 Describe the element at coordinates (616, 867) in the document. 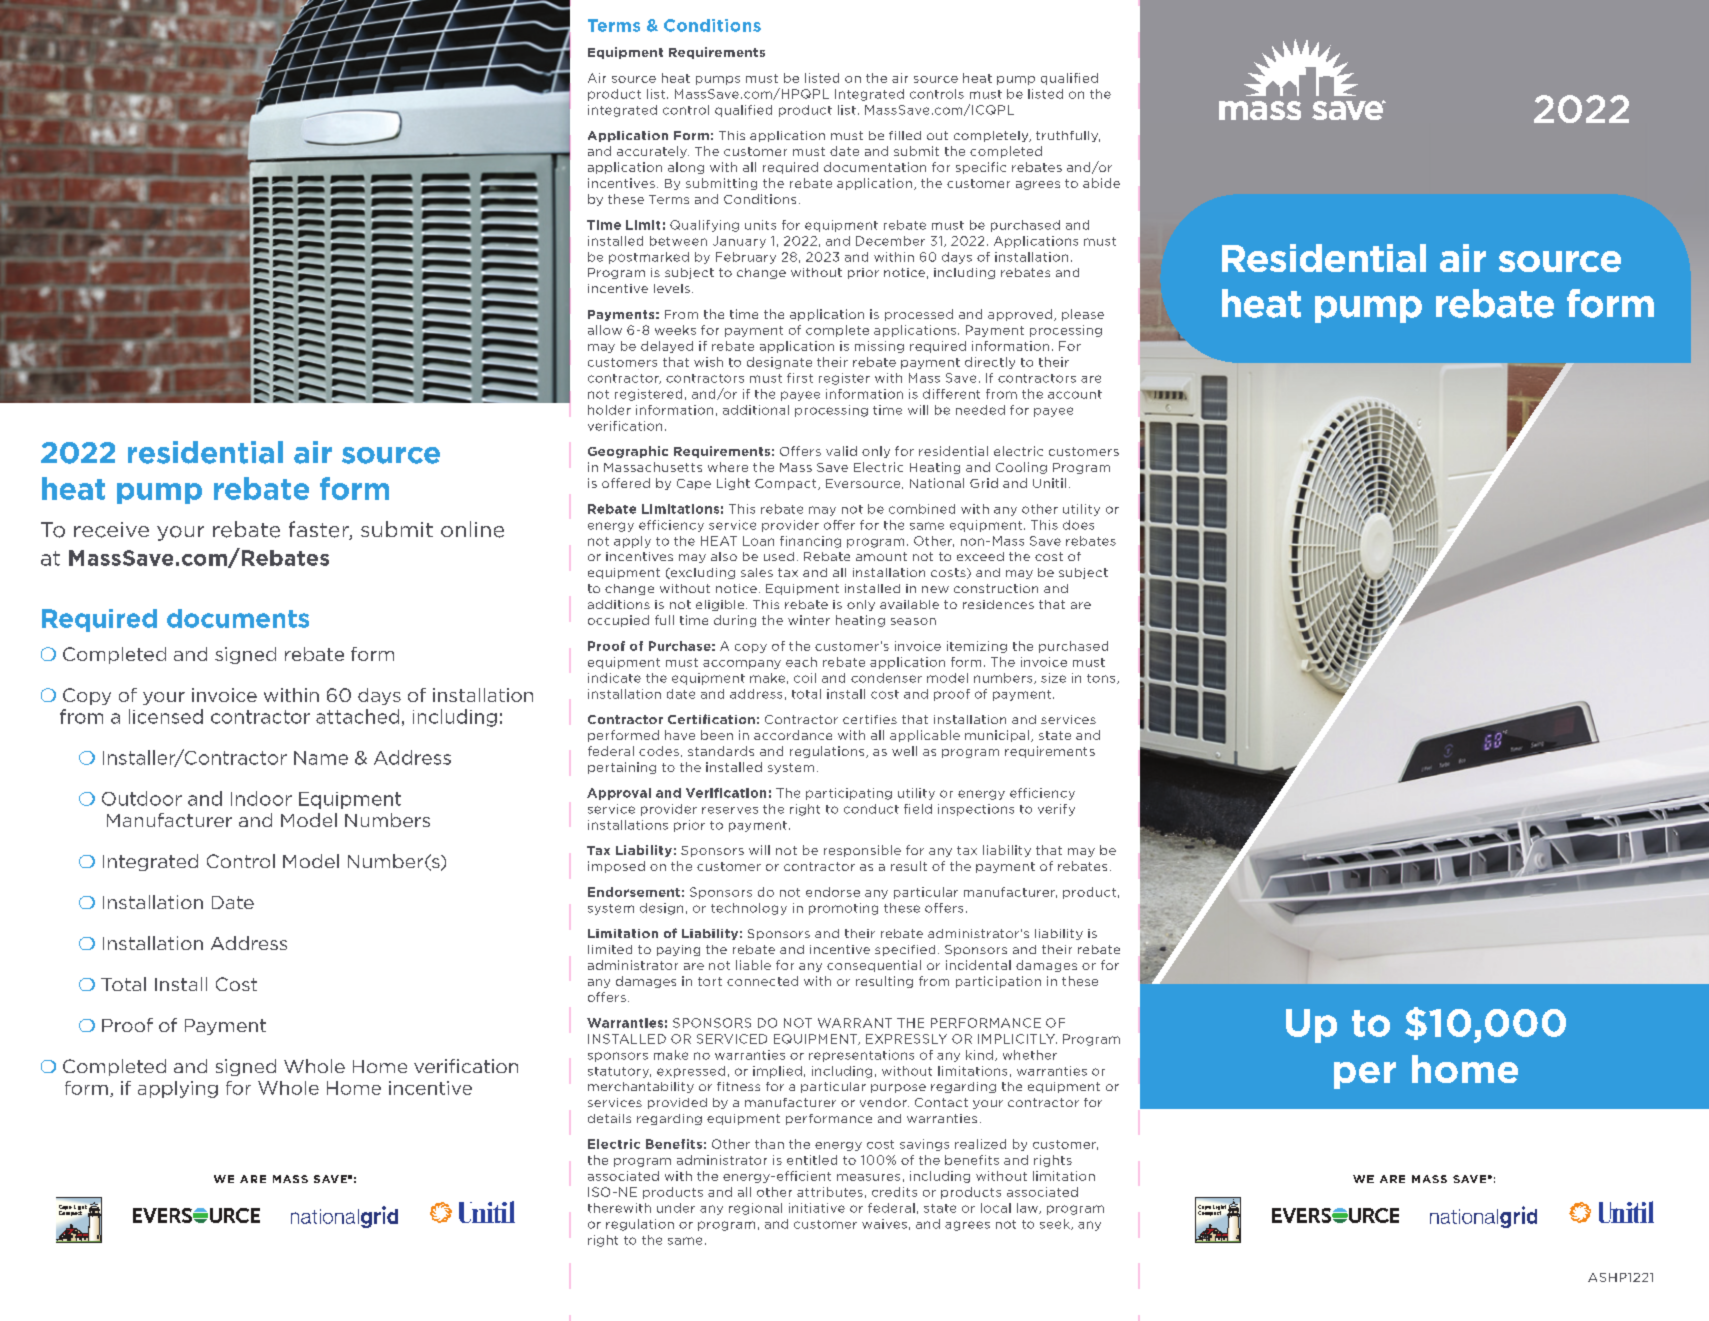

I see `imposed` at that location.
